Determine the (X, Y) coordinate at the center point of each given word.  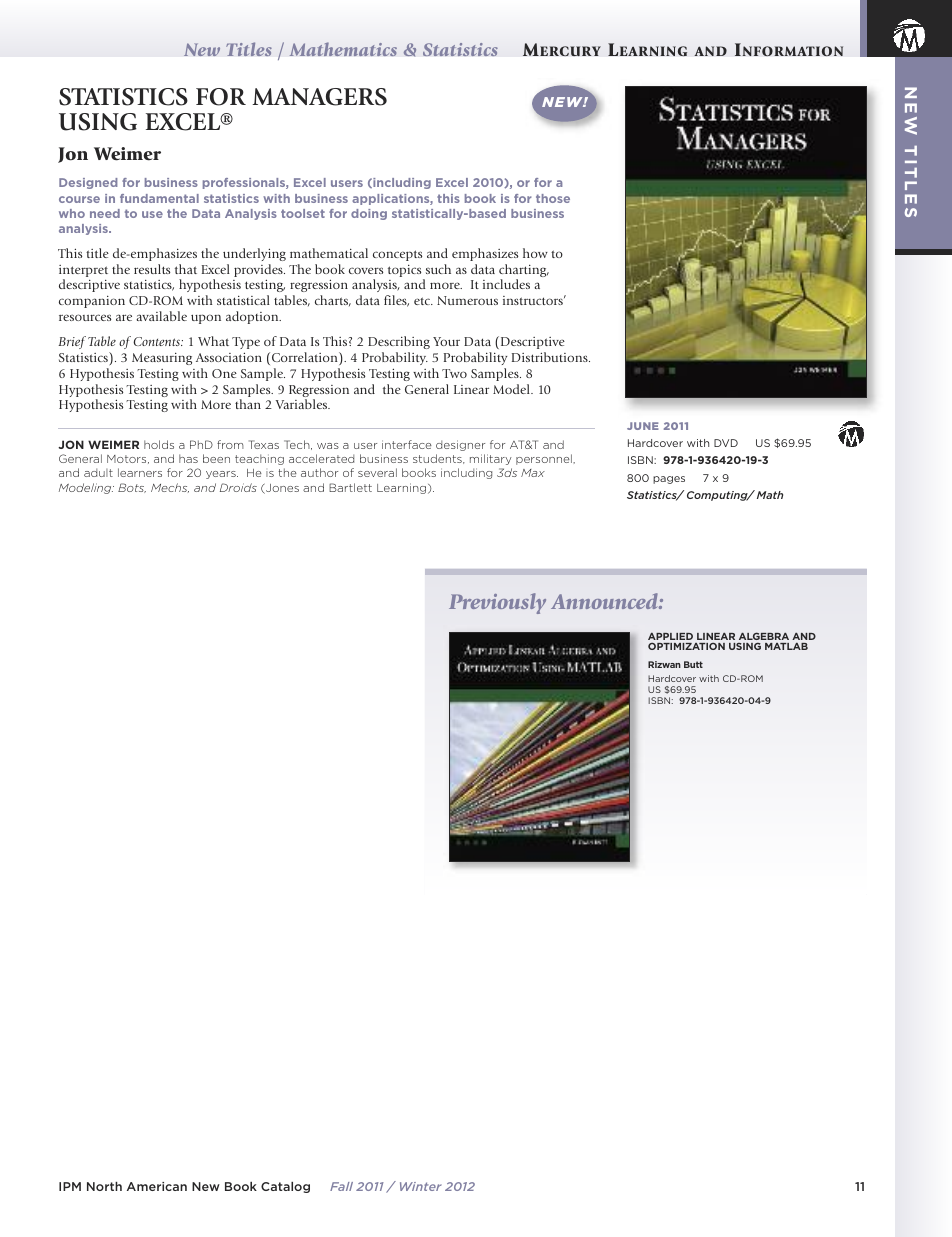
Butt (693, 664)
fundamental (159, 198)
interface (407, 444)
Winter (421, 1186)
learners (140, 472)
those (553, 198)
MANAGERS (319, 97)
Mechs (170, 488)
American (157, 1186)
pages (669, 480)
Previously (497, 603)
